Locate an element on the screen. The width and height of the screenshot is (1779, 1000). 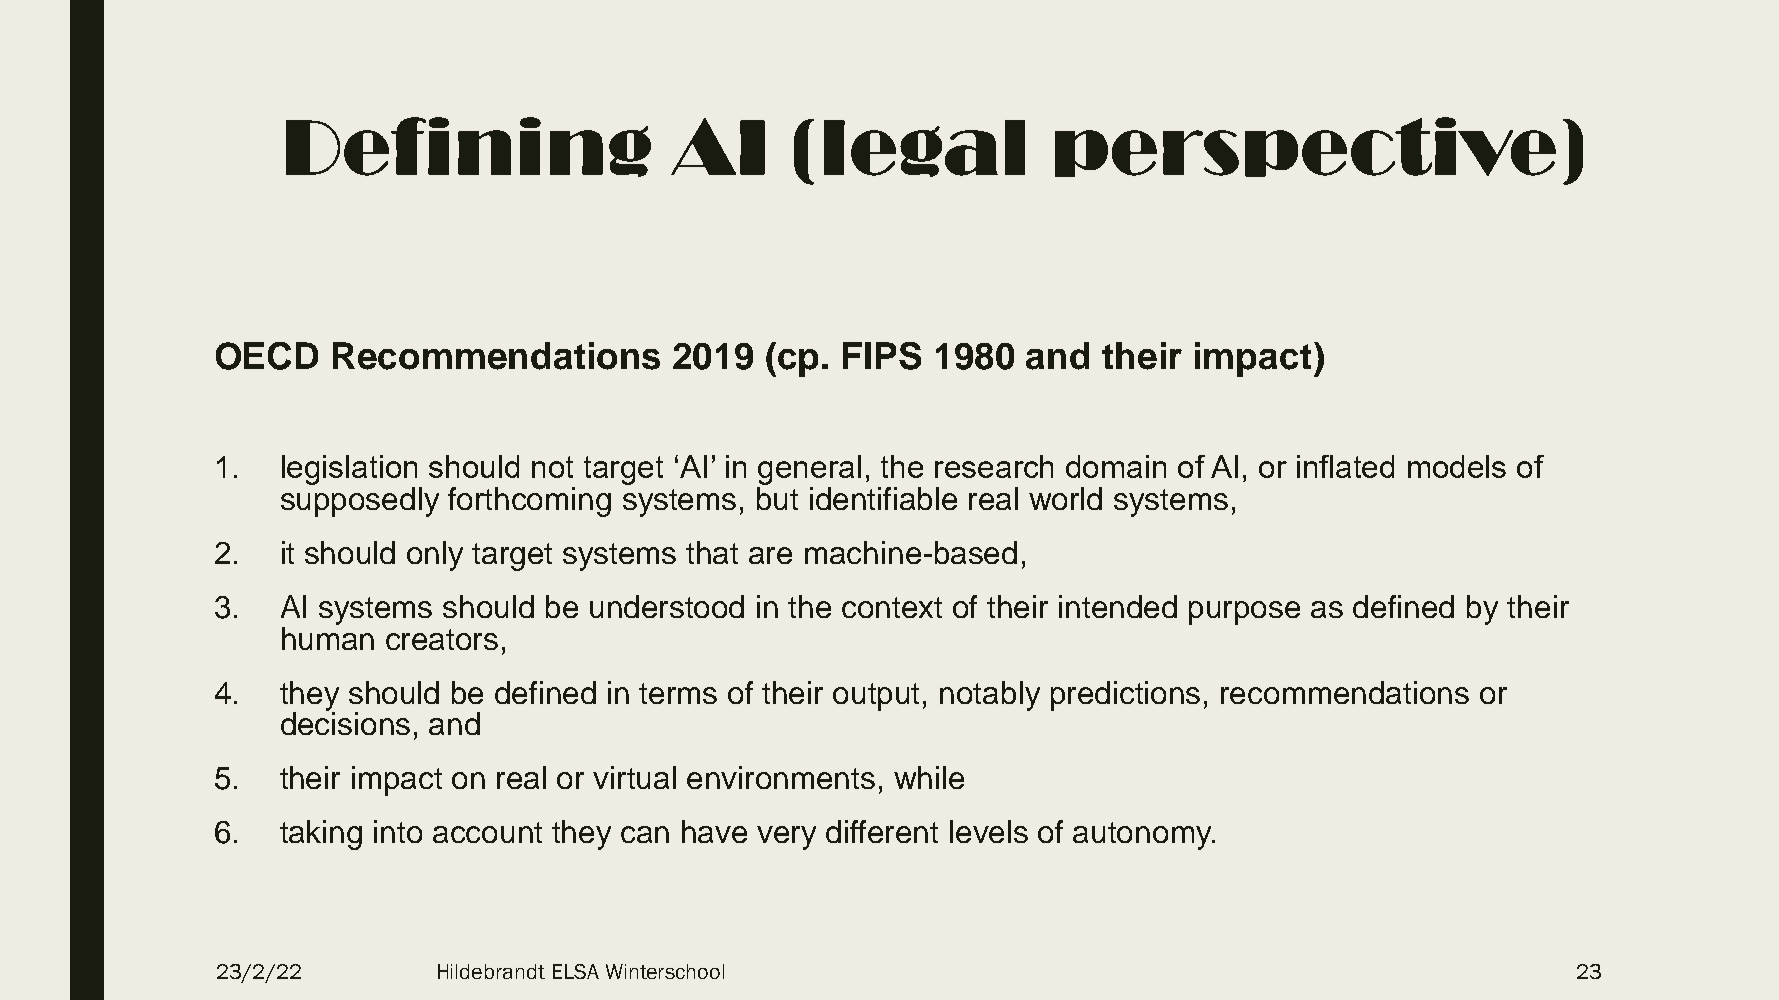
predictions is located at coordinates (1125, 696).
